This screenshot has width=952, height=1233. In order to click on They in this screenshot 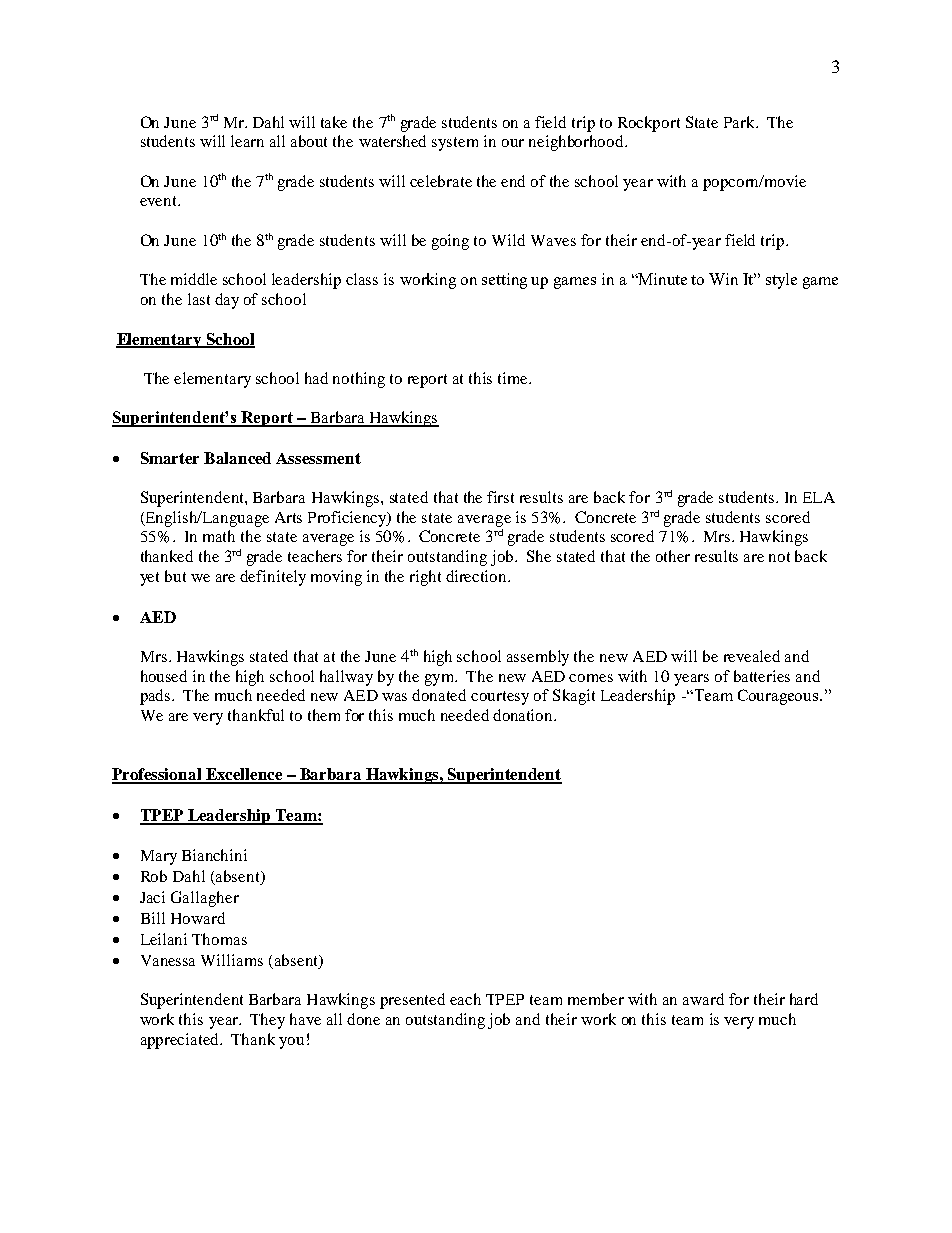, I will do `click(267, 1021)`.
